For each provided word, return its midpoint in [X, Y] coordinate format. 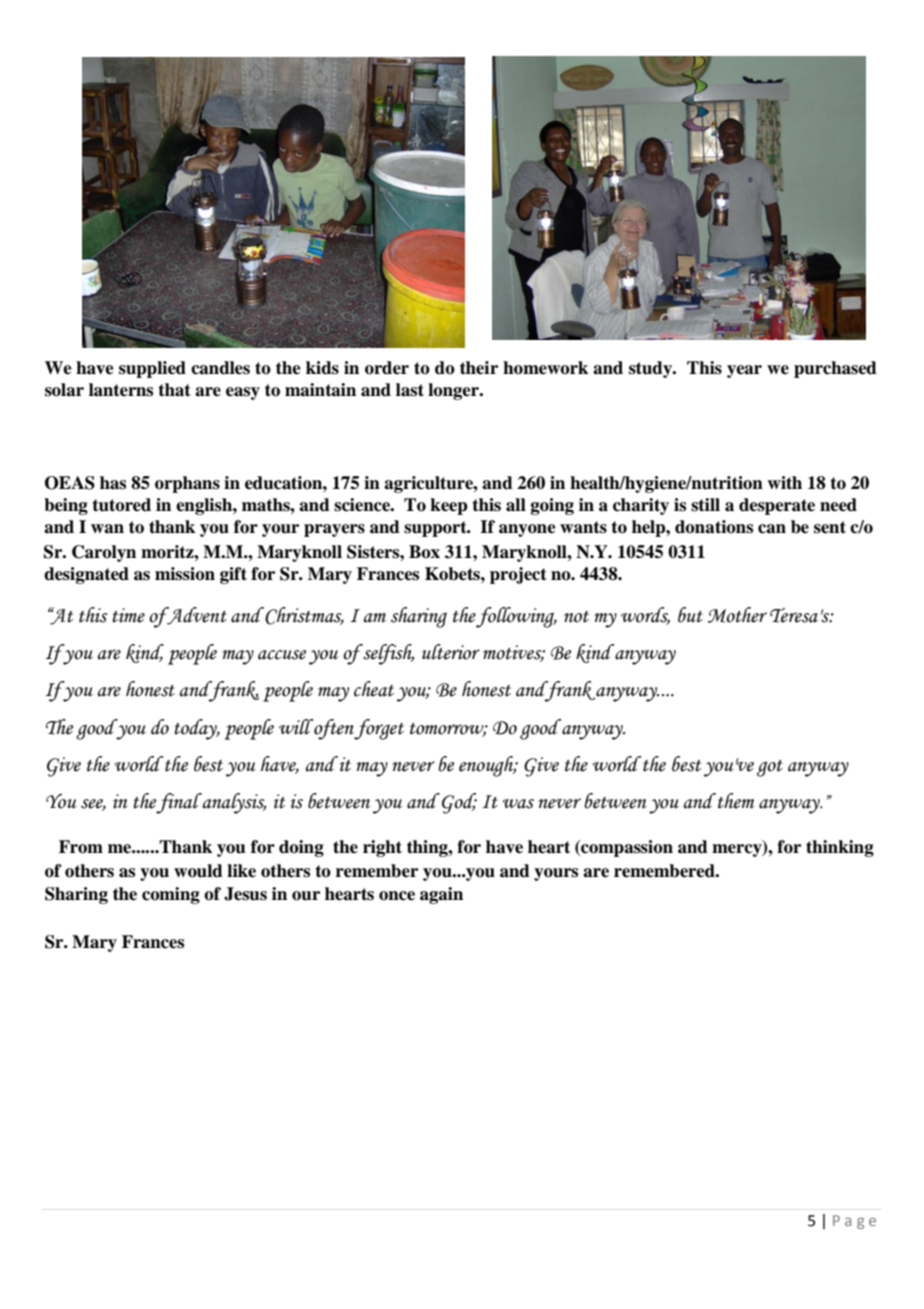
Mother [737, 615]
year [744, 371]
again [441, 895]
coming [171, 895]
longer [454, 391]
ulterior [451, 652]
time [129, 615]
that [174, 390]
